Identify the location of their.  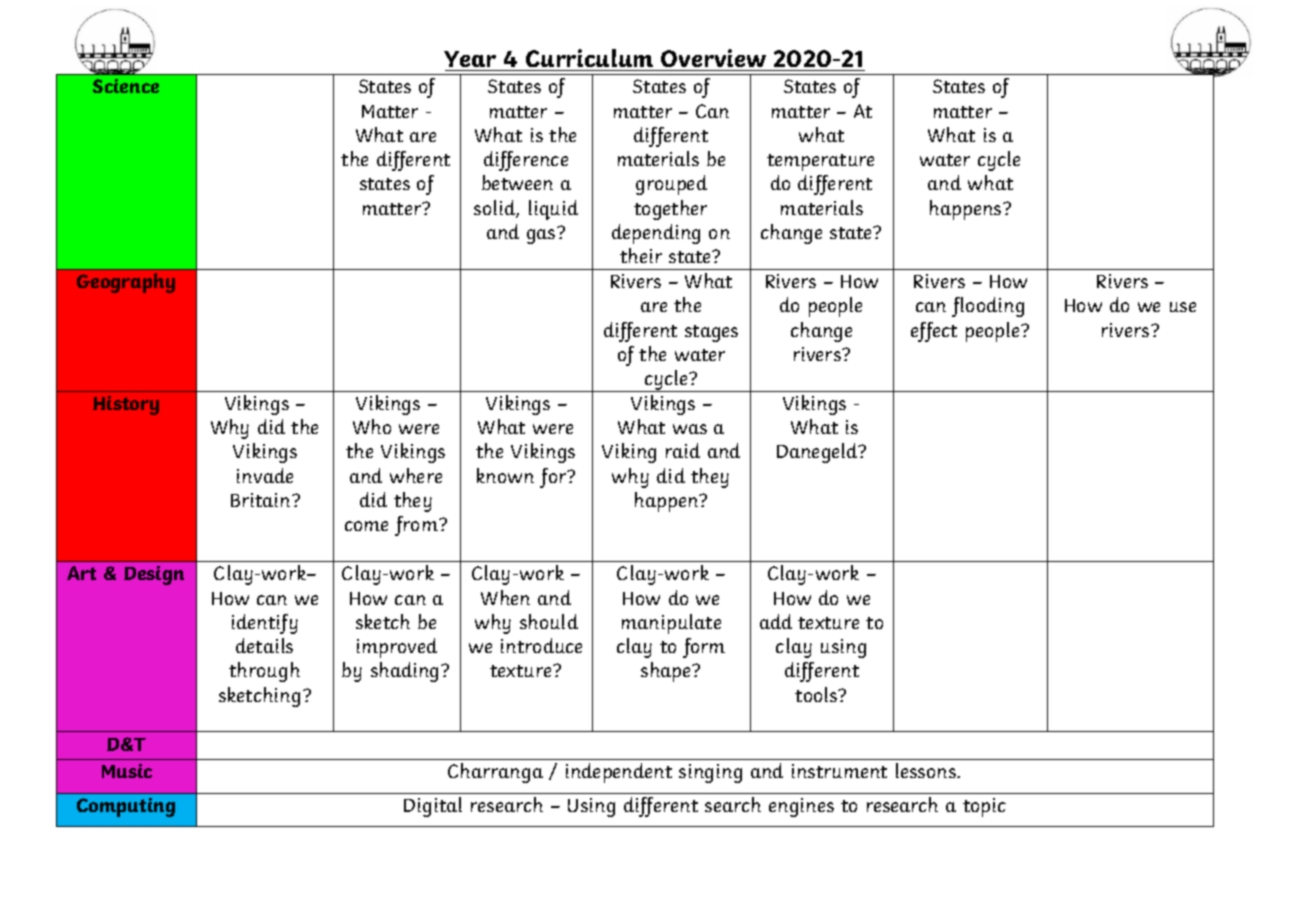
(641, 255).
